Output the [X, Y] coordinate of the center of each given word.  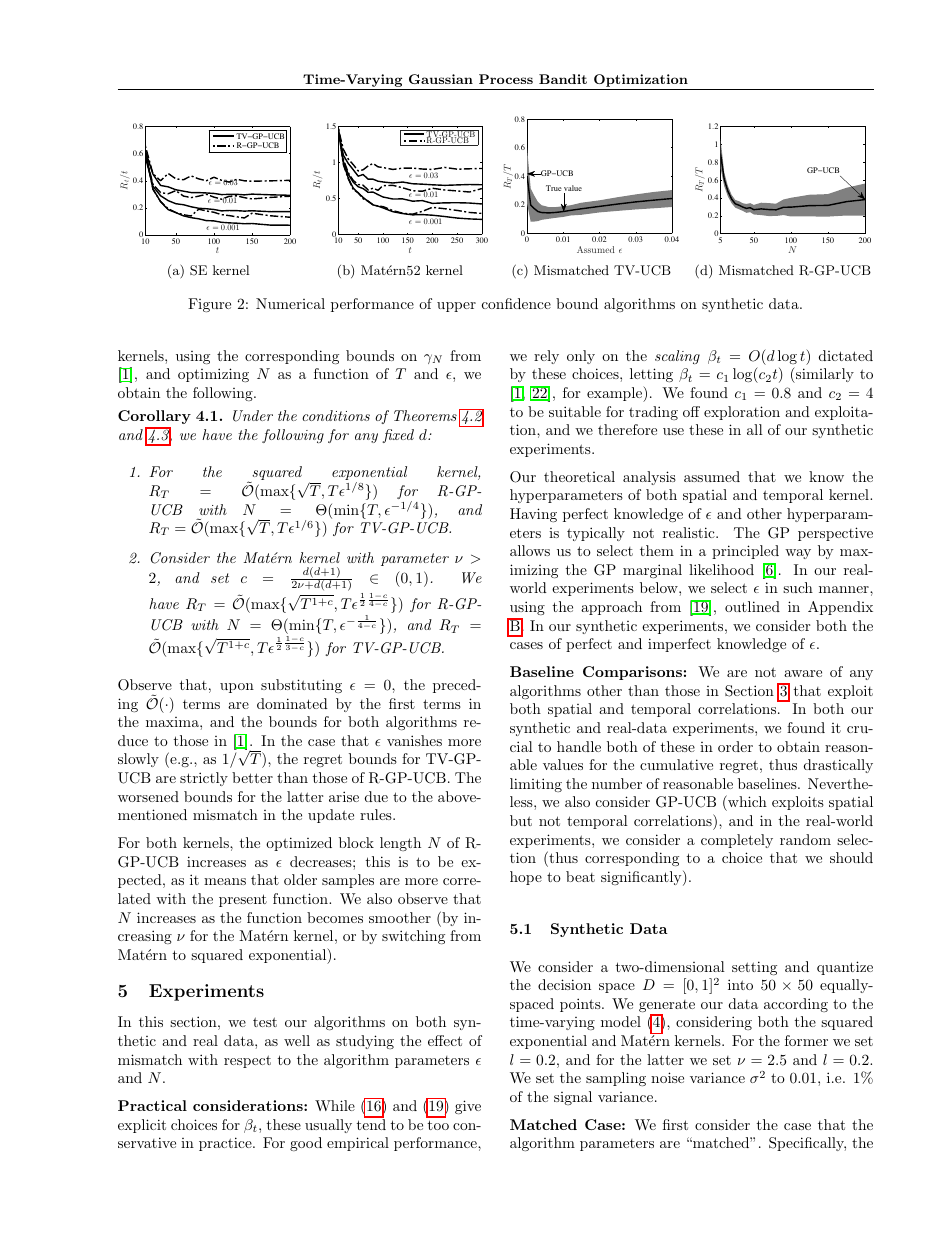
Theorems [425, 415]
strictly [204, 779]
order [735, 746]
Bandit [563, 79]
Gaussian [441, 79]
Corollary [154, 417]
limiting [536, 785]
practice [226, 1144]
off [691, 411]
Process [506, 79]
